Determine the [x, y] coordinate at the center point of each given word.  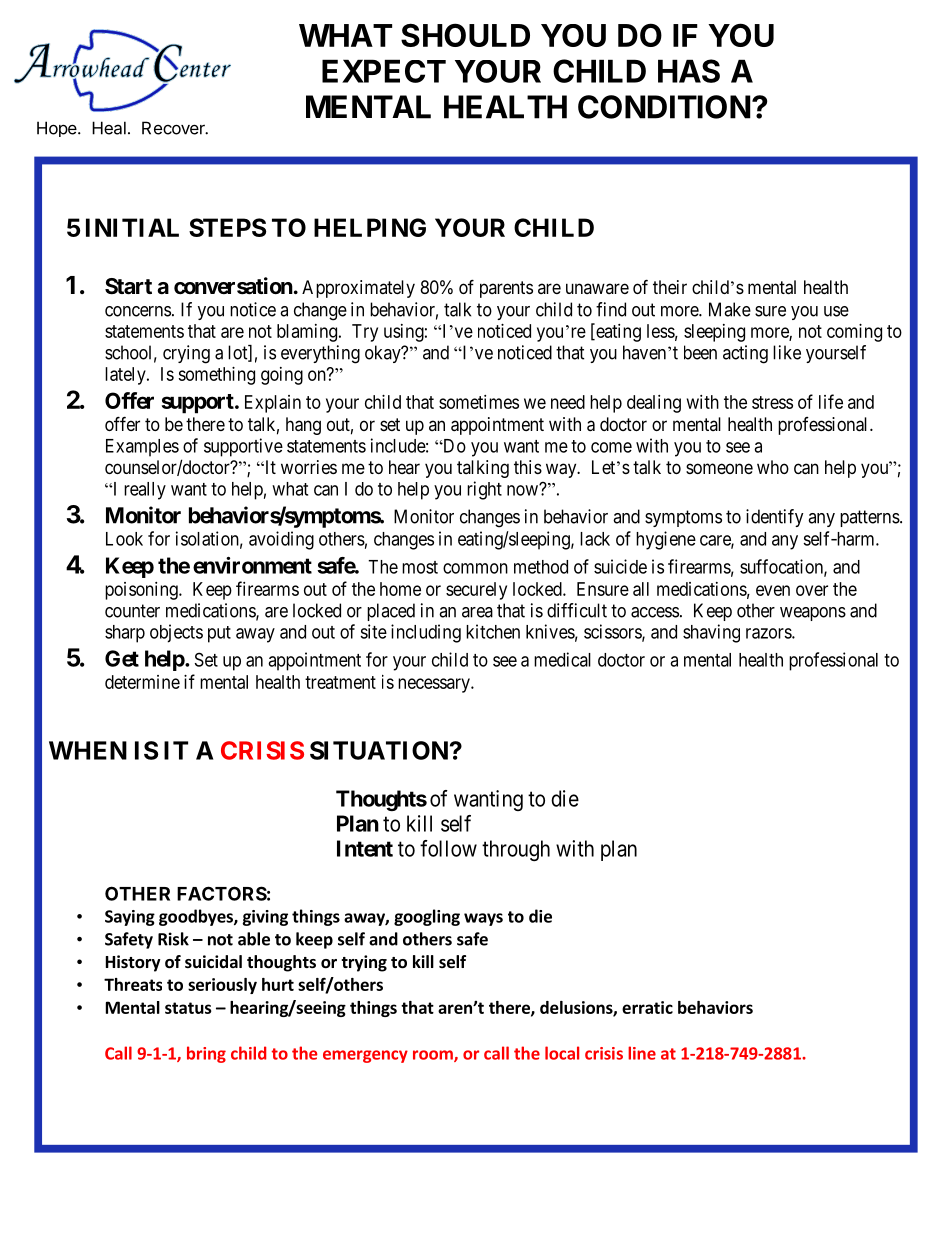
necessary [435, 685]
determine [142, 682]
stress [772, 402]
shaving [711, 633]
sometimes [479, 402]
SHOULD [465, 35]
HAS [689, 71]
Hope [58, 129]
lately [126, 376]
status [188, 1008]
